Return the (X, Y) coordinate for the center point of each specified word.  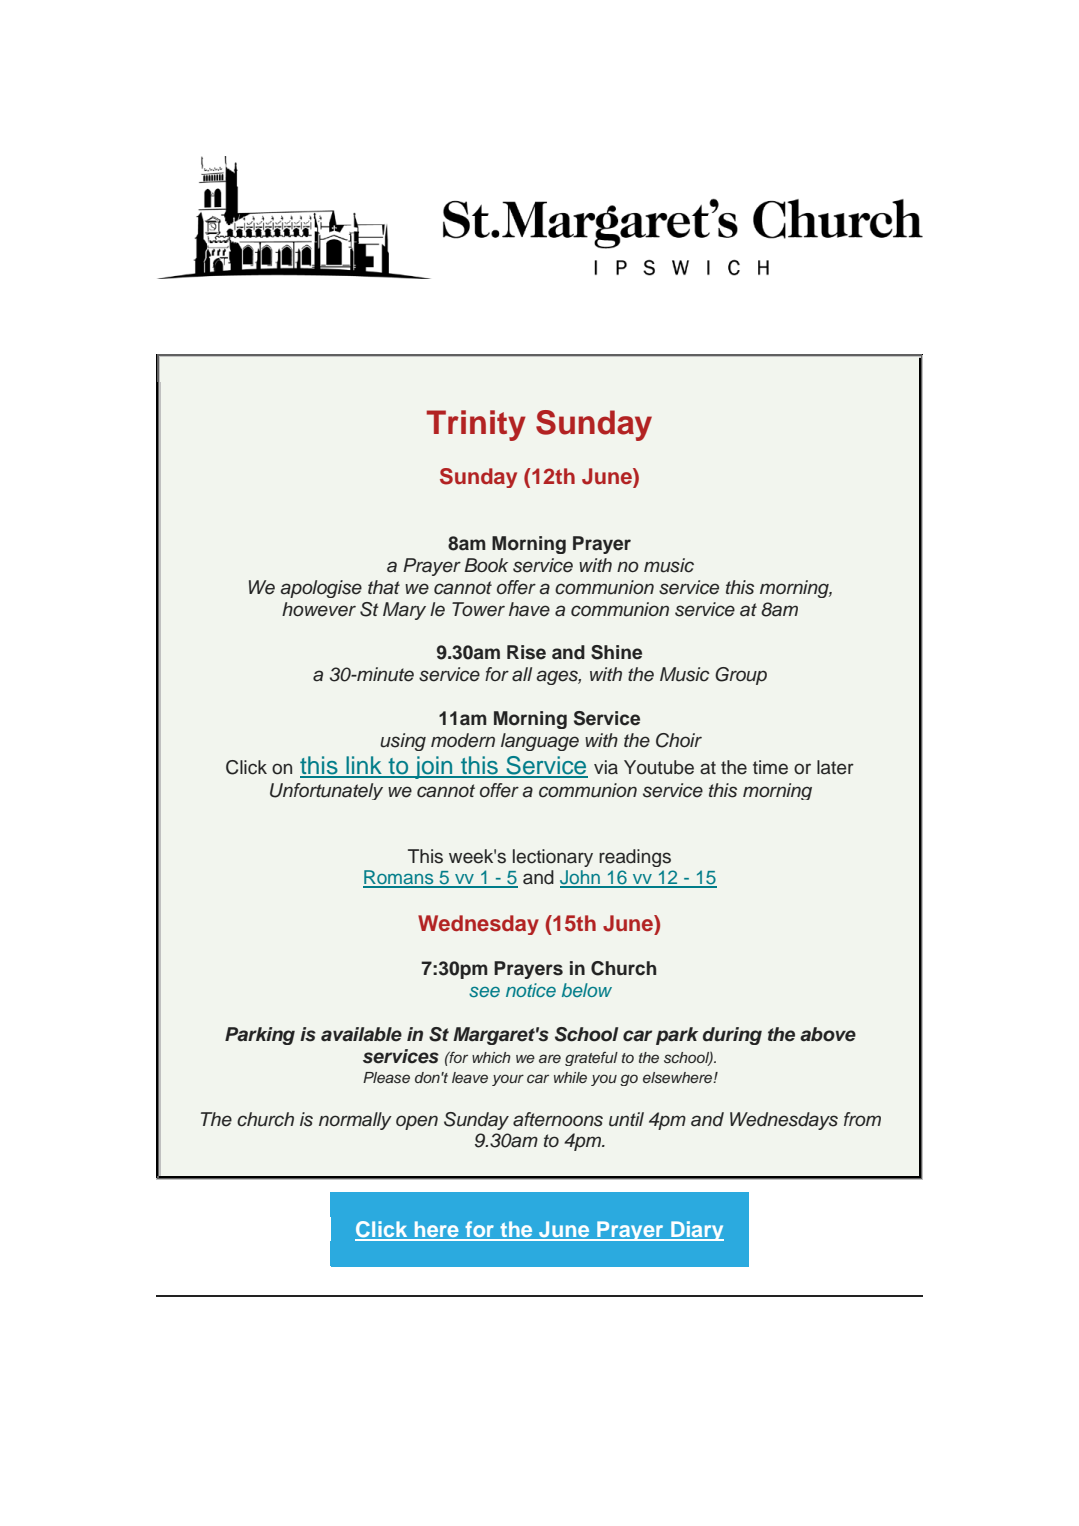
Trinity (476, 425)
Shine (616, 652)
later (835, 767)
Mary (404, 611)
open (417, 1122)
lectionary (553, 858)
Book (486, 565)
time (770, 767)
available (361, 1034)
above (828, 1034)
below (587, 990)
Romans (399, 878)
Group (741, 676)
